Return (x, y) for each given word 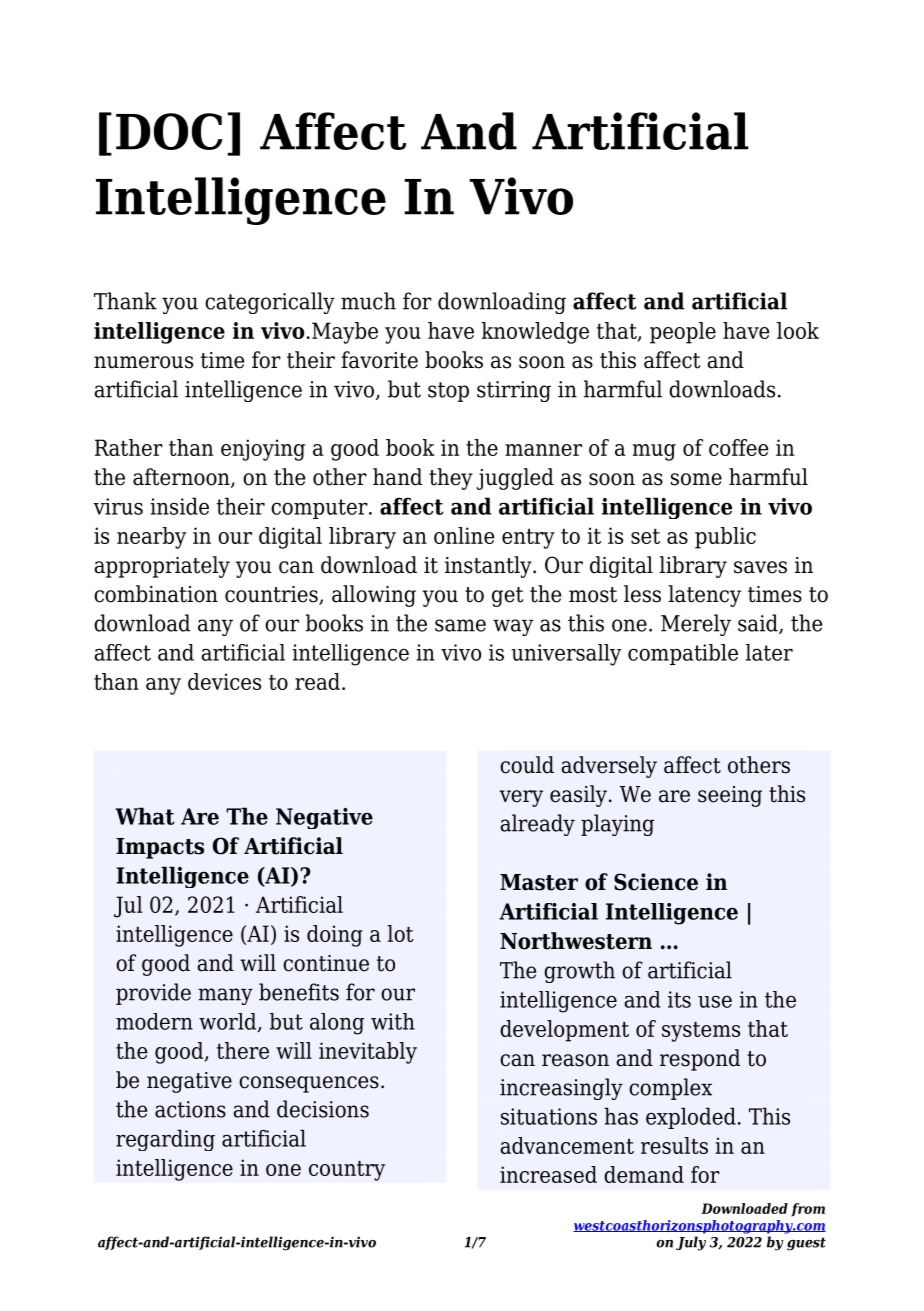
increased (548, 1174)
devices (224, 681)
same (460, 625)
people (683, 333)
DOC (169, 131)
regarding (165, 1140)
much (368, 301)
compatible (683, 654)
